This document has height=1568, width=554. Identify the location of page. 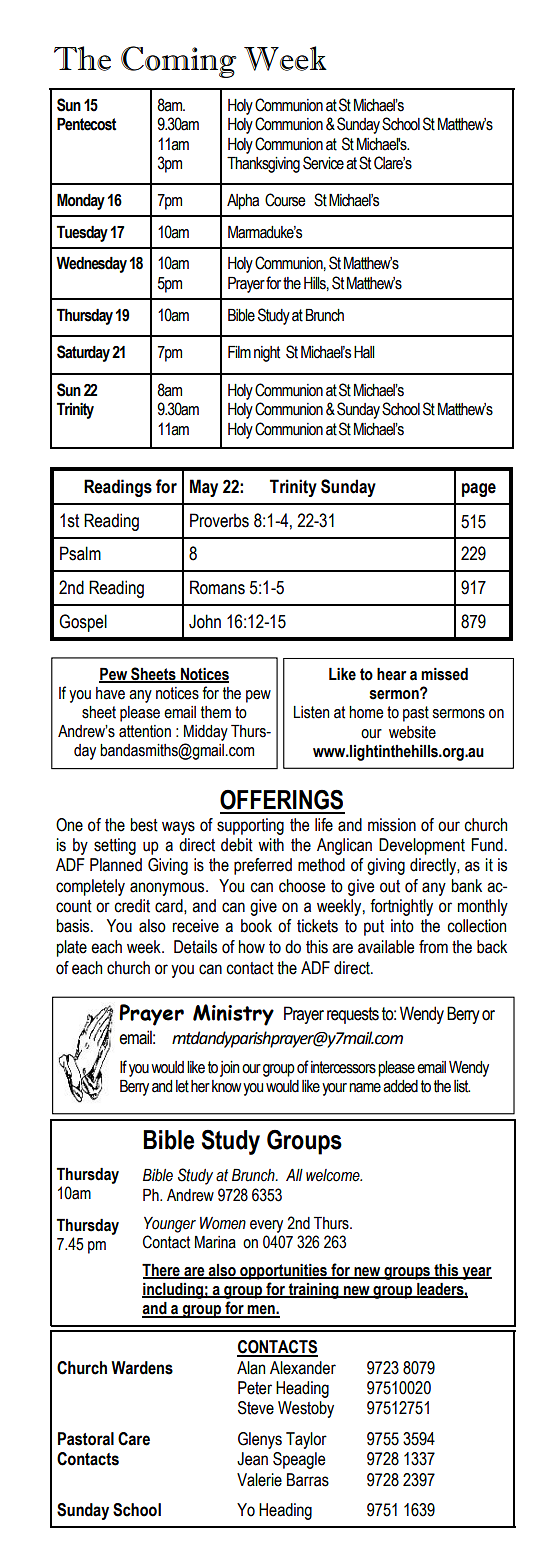
(479, 490).
